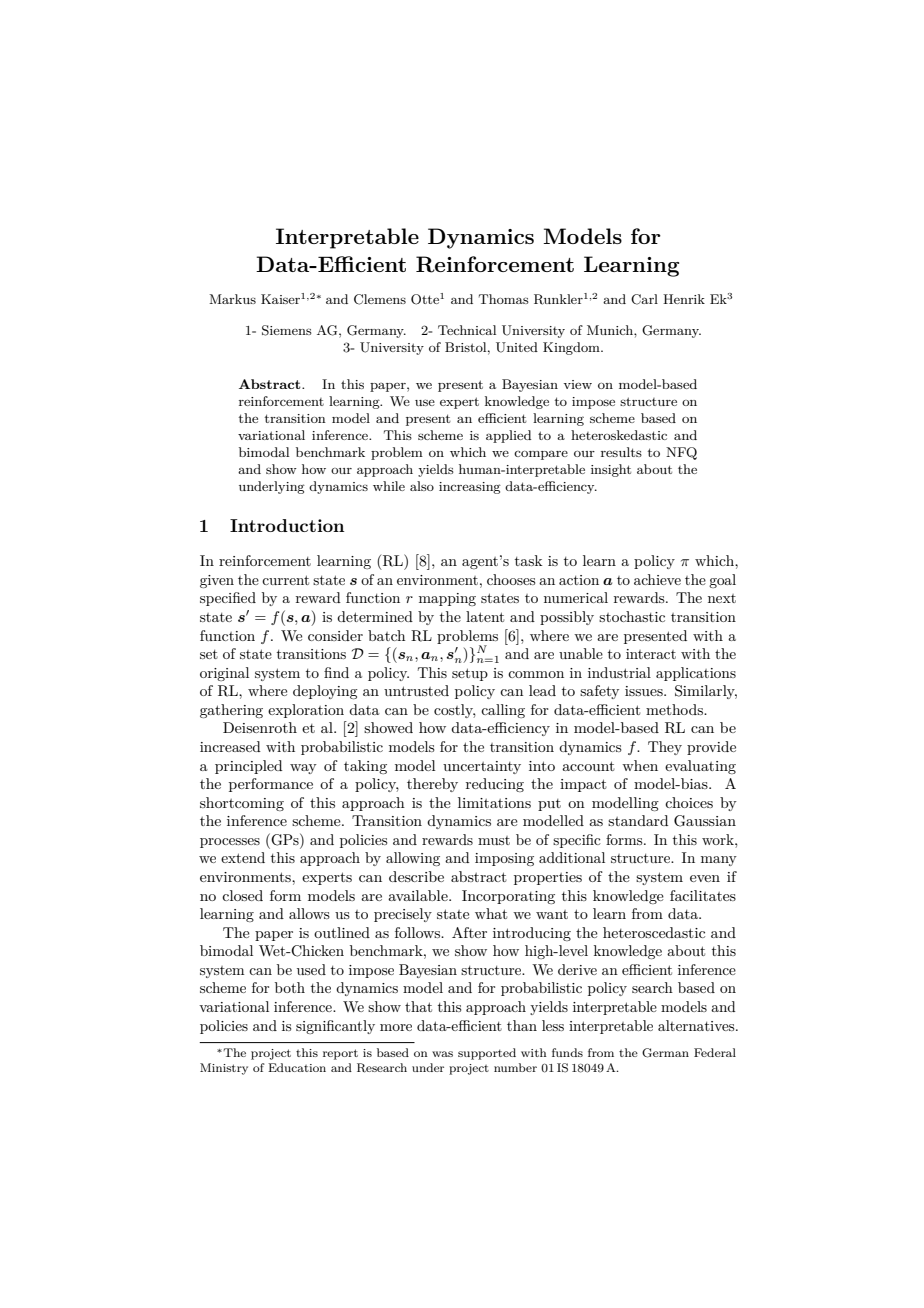  What do you see at coordinates (487, 1054) in the image?
I see `supported` at bounding box center [487, 1054].
